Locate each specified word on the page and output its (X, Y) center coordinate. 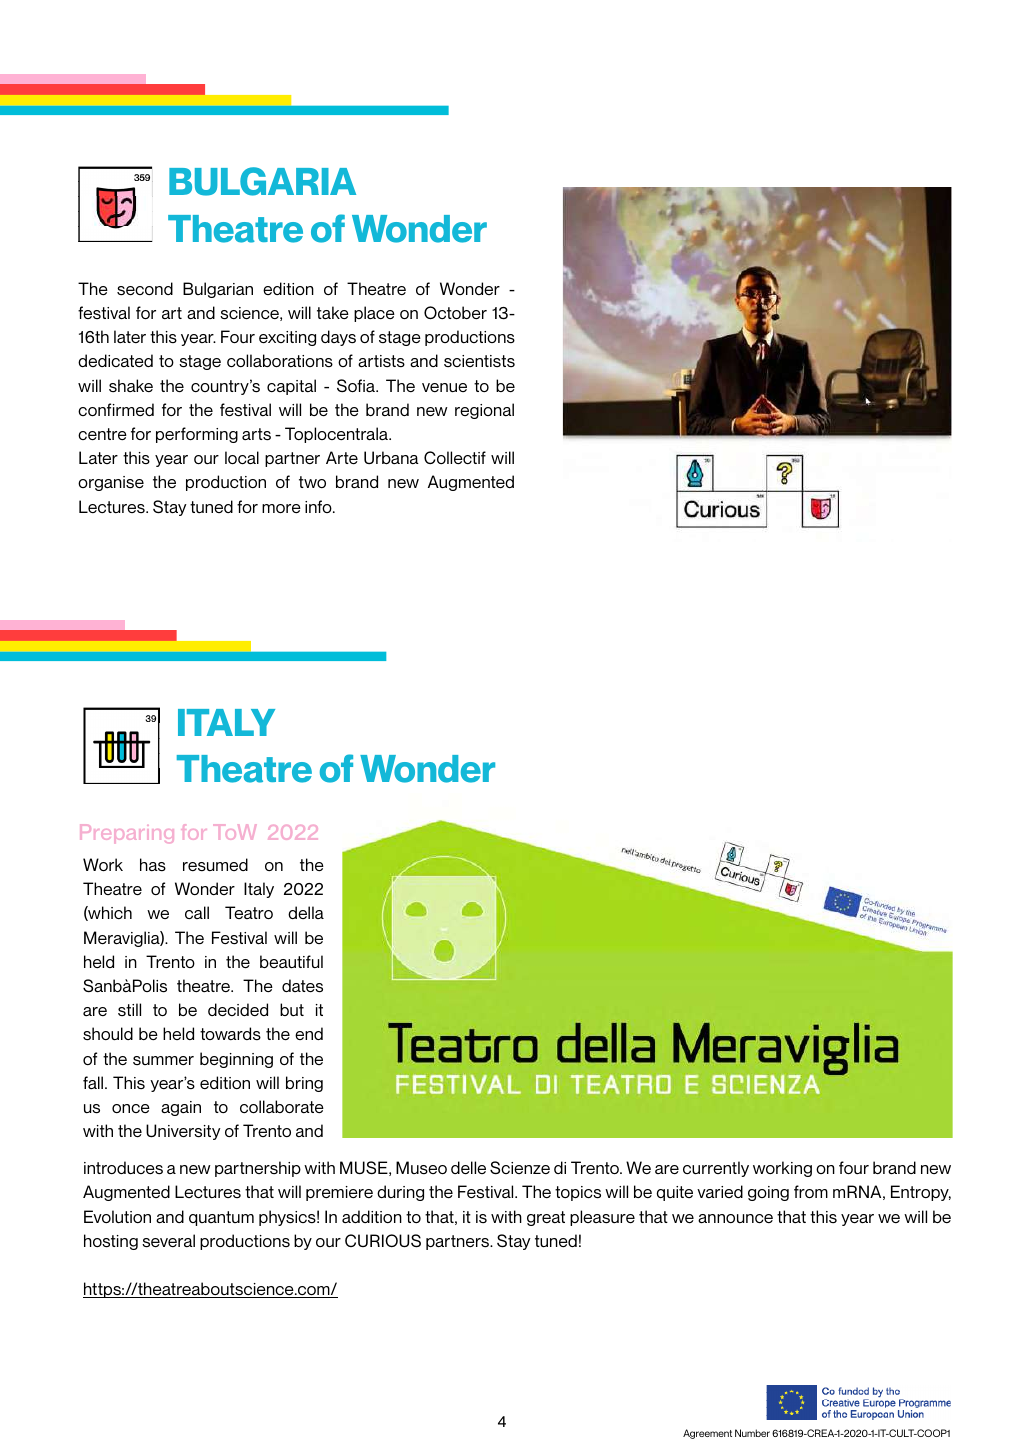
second (145, 289)
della (306, 912)
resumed (215, 864)
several (168, 1241)
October (455, 312)
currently (716, 1169)
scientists (479, 361)
